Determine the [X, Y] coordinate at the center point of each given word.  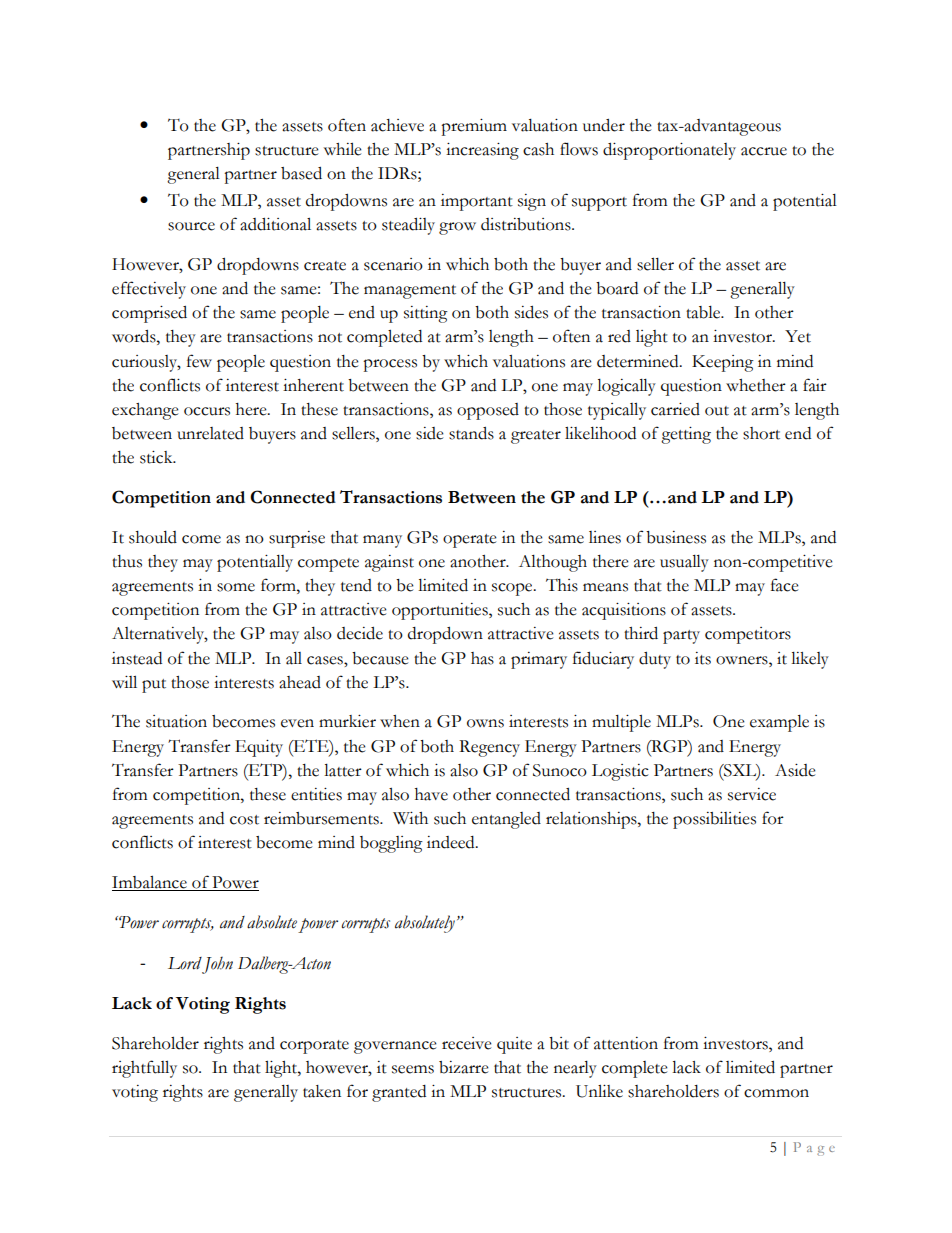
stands [471, 433]
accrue [764, 151]
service [752, 794]
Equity [259, 748]
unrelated [210, 433]
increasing [482, 151]
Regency [489, 748]
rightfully [144, 1069]
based [301, 173]
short [761, 433]
